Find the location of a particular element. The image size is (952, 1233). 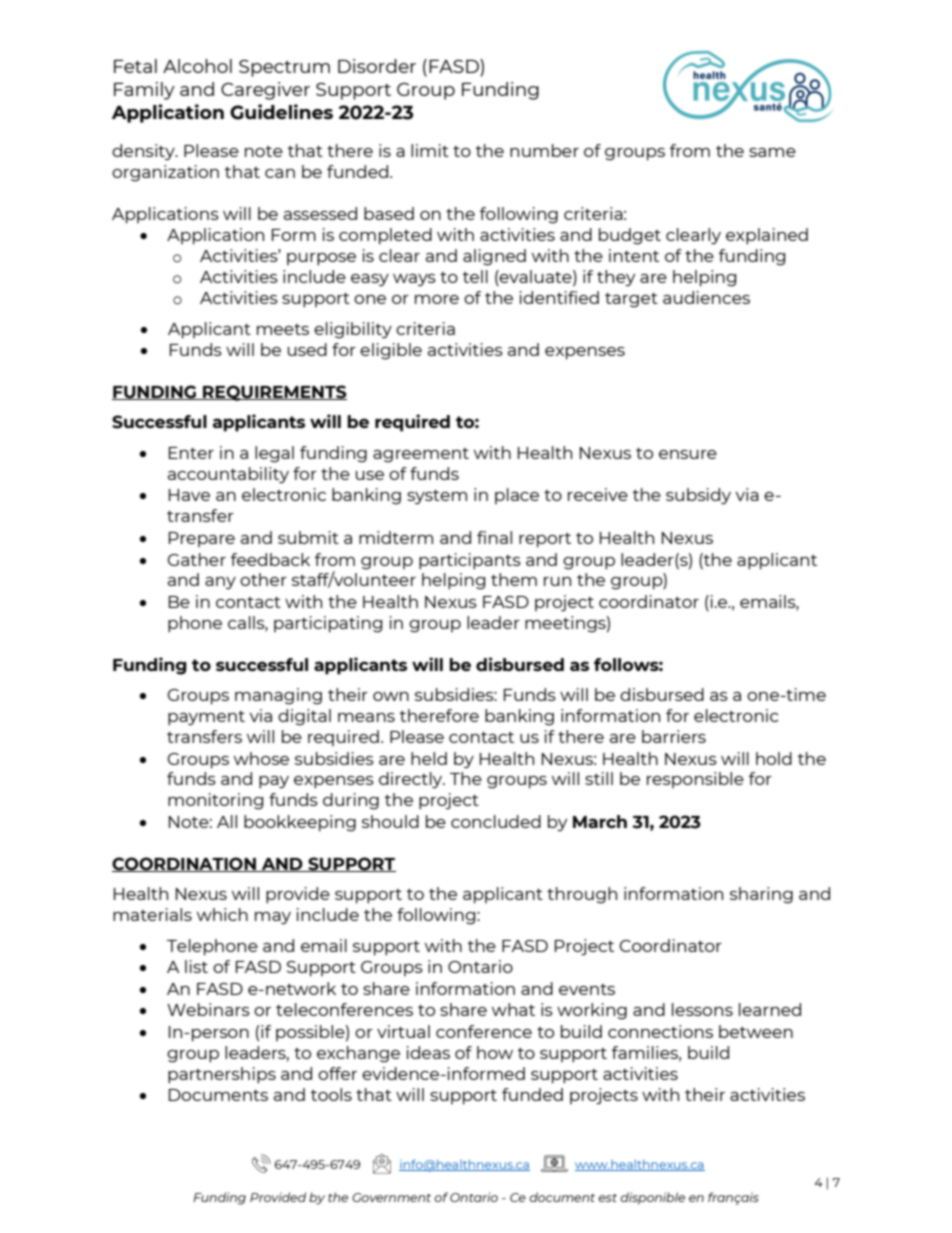

more is located at coordinates (437, 299).
